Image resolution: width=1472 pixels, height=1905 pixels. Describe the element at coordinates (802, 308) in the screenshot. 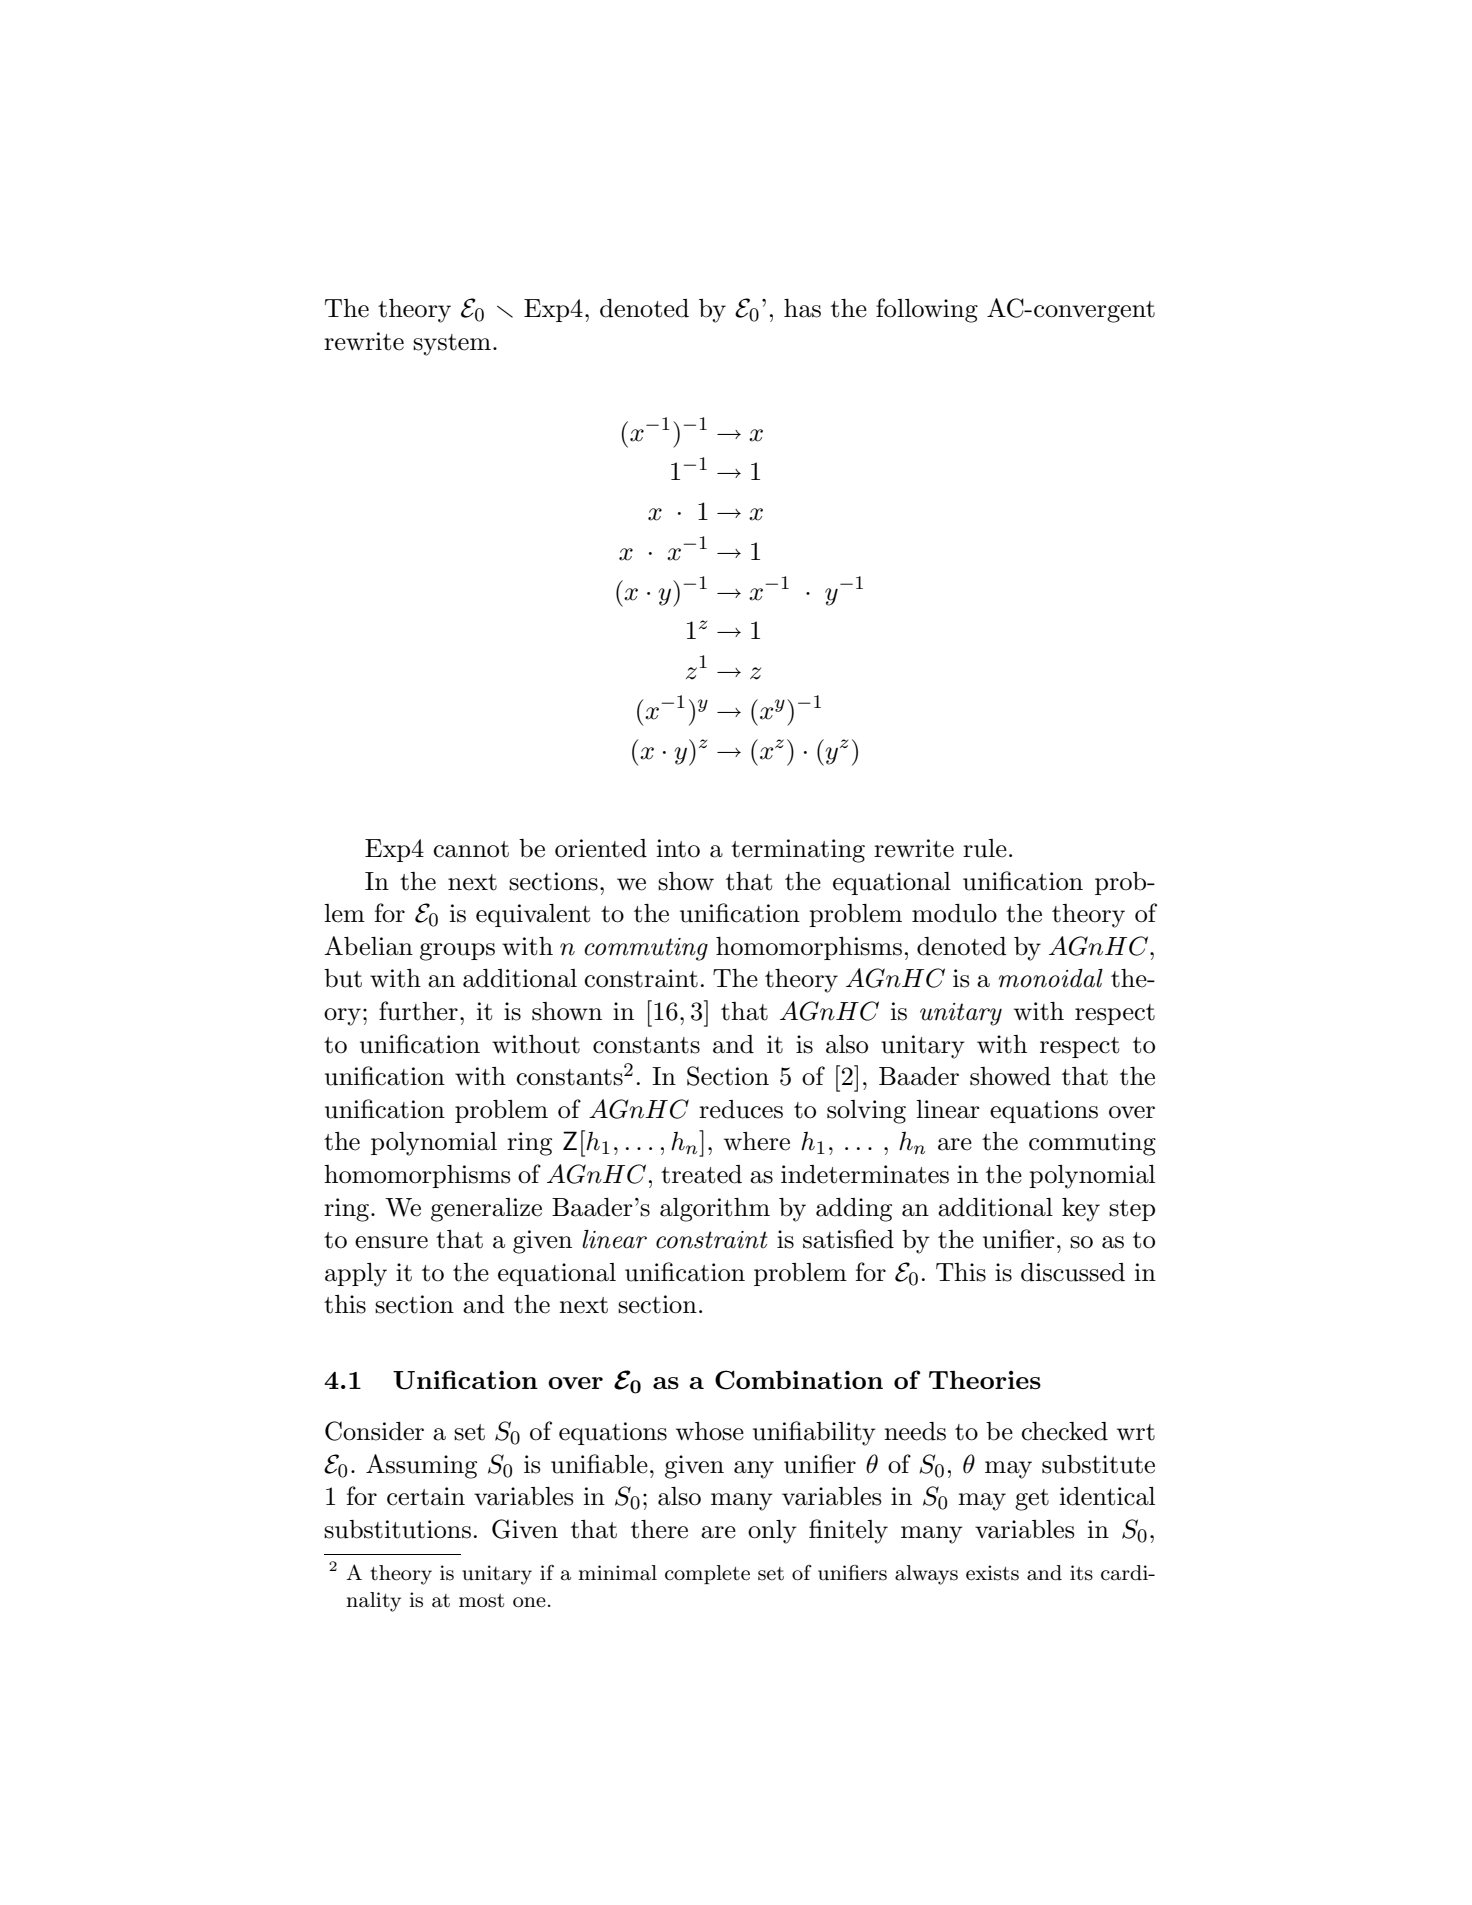

I see `has` at that location.
